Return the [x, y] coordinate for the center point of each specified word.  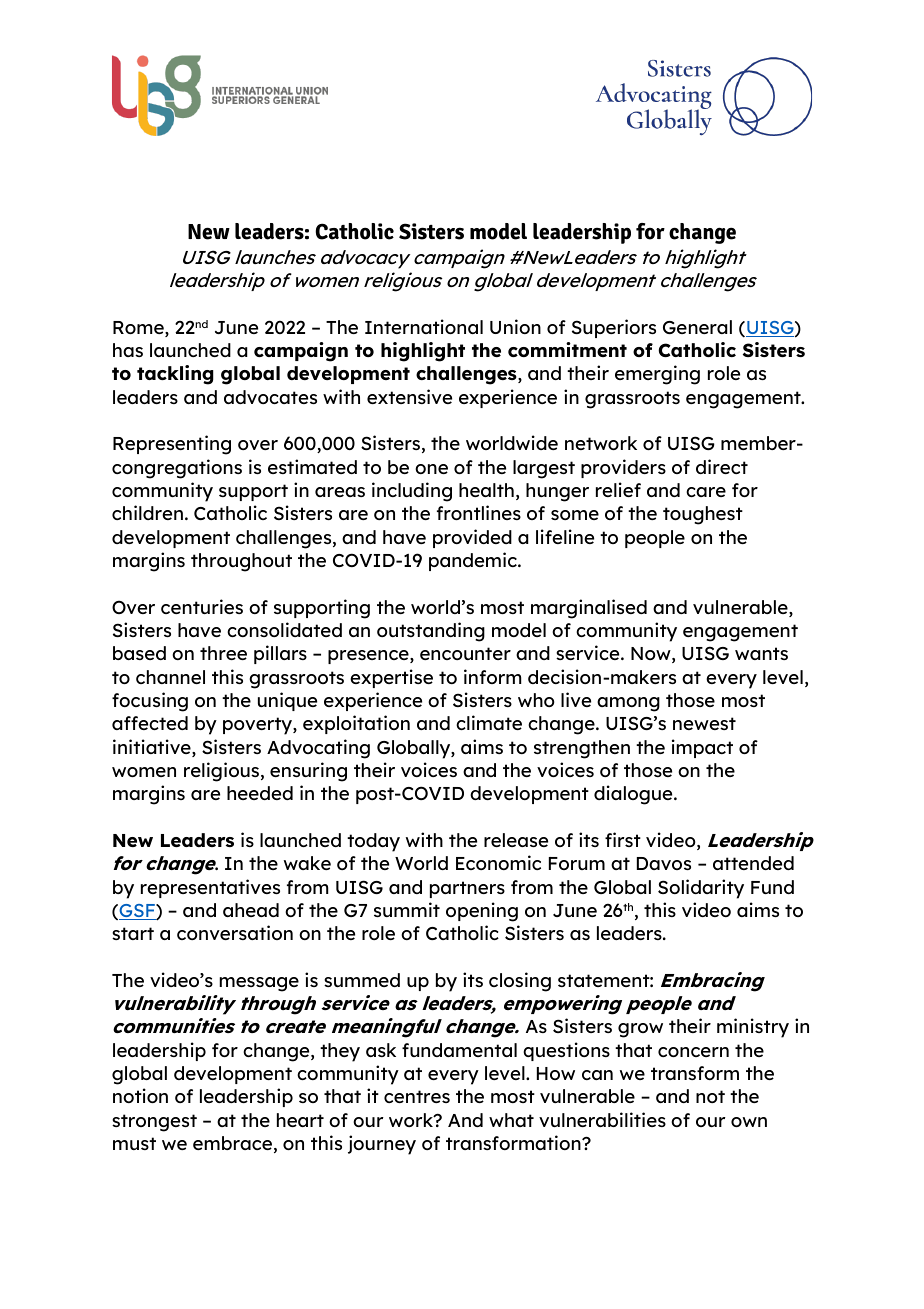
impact [702, 748]
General [697, 327]
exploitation [356, 724]
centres [417, 1096]
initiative [153, 748]
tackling [175, 375]
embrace [232, 1143]
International [424, 326]
